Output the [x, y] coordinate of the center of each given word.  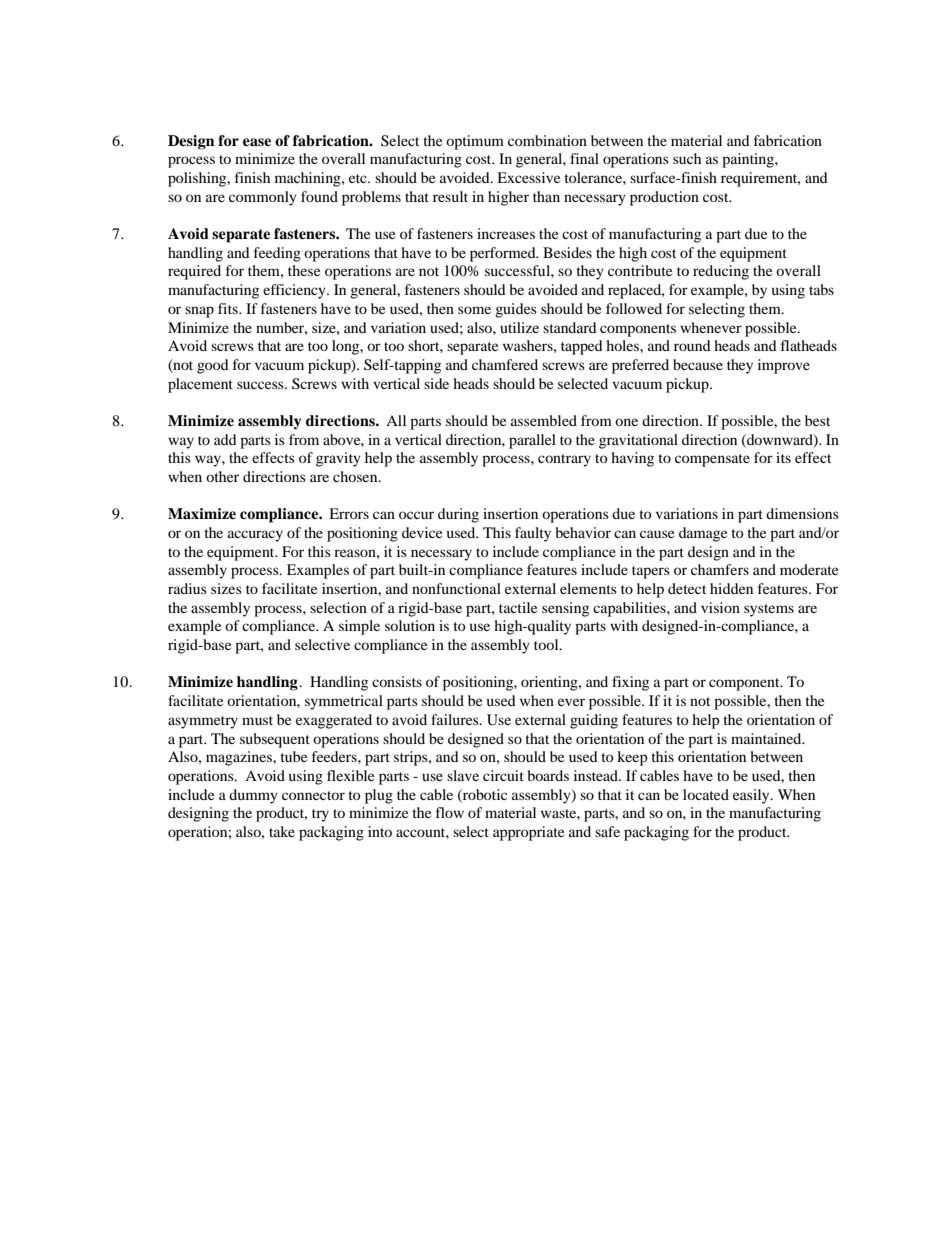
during [458, 515]
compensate [712, 460]
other [222, 476]
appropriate [528, 833]
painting [749, 160]
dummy [253, 796]
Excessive [528, 177]
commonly [263, 198]
